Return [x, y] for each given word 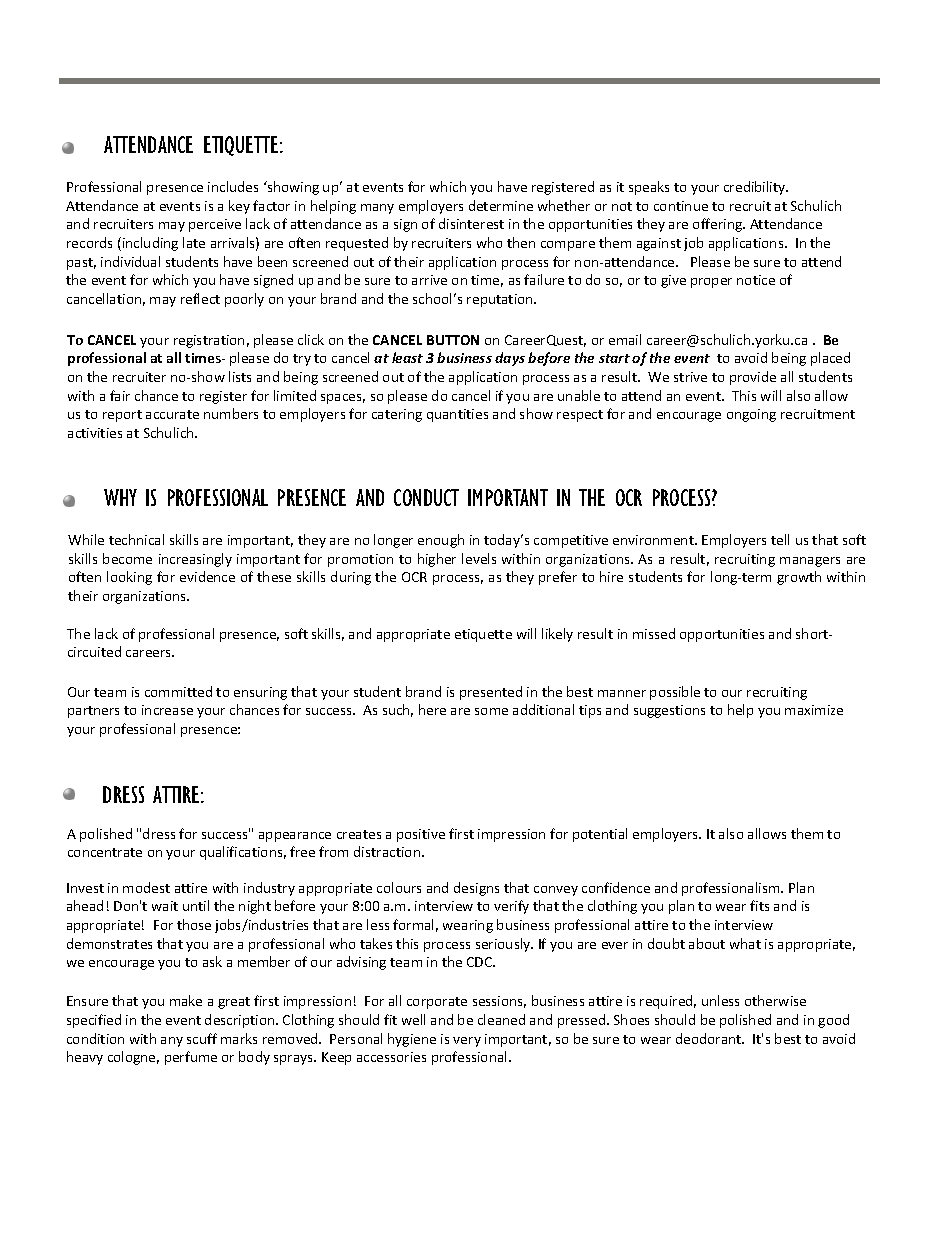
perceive [215, 225]
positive [421, 835]
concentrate [105, 852]
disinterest [471, 223]
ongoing [751, 415]
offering [719, 225]
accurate [172, 414]
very [467, 1042]
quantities [457, 415]
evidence [207, 576]
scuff [202, 1038]
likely [557, 635]
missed [654, 633]
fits [759, 905]
